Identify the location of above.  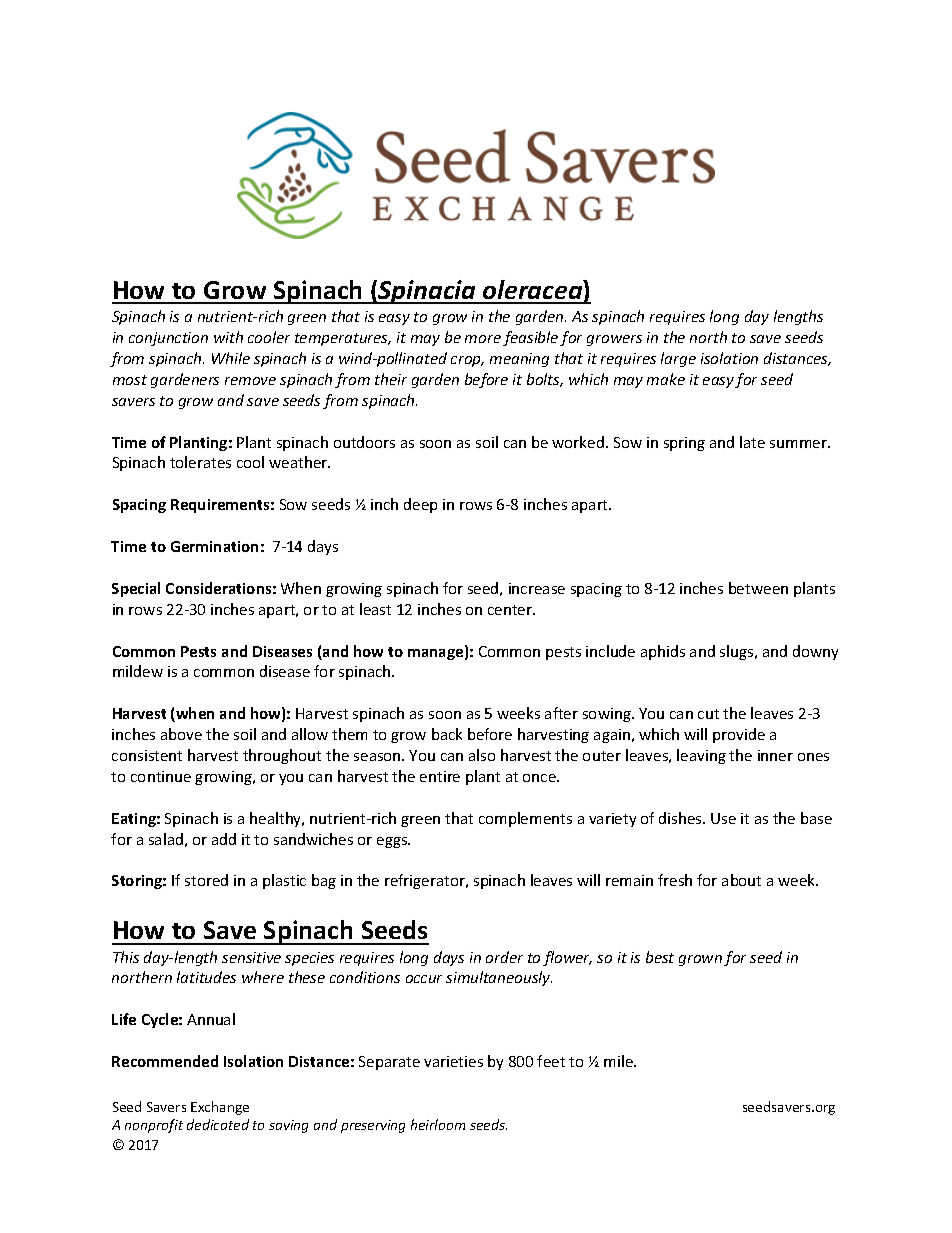
(181, 734).
